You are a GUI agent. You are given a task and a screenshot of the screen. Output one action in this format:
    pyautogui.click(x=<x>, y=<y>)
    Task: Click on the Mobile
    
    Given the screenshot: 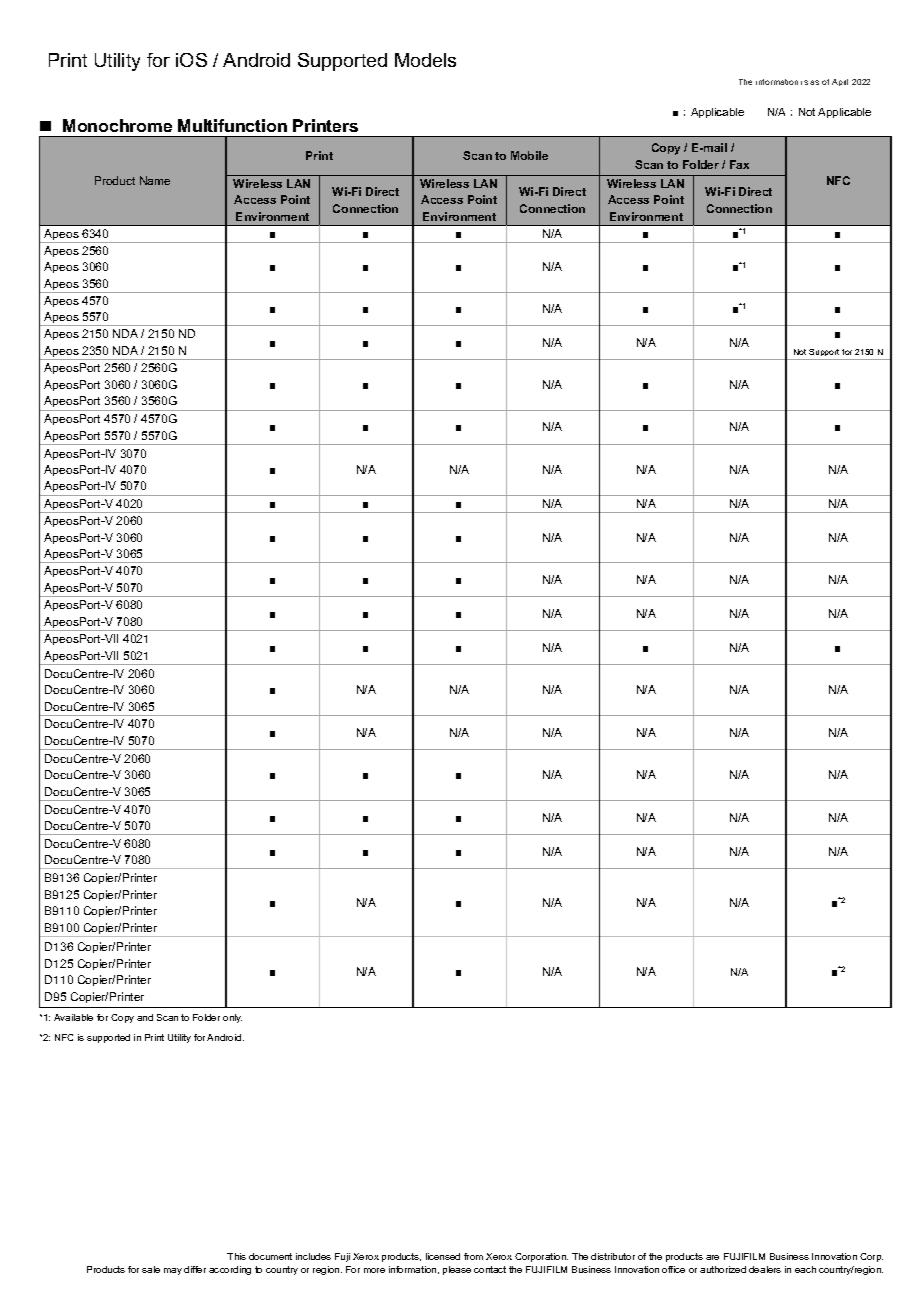 What is the action you would take?
    pyautogui.click(x=529, y=155)
